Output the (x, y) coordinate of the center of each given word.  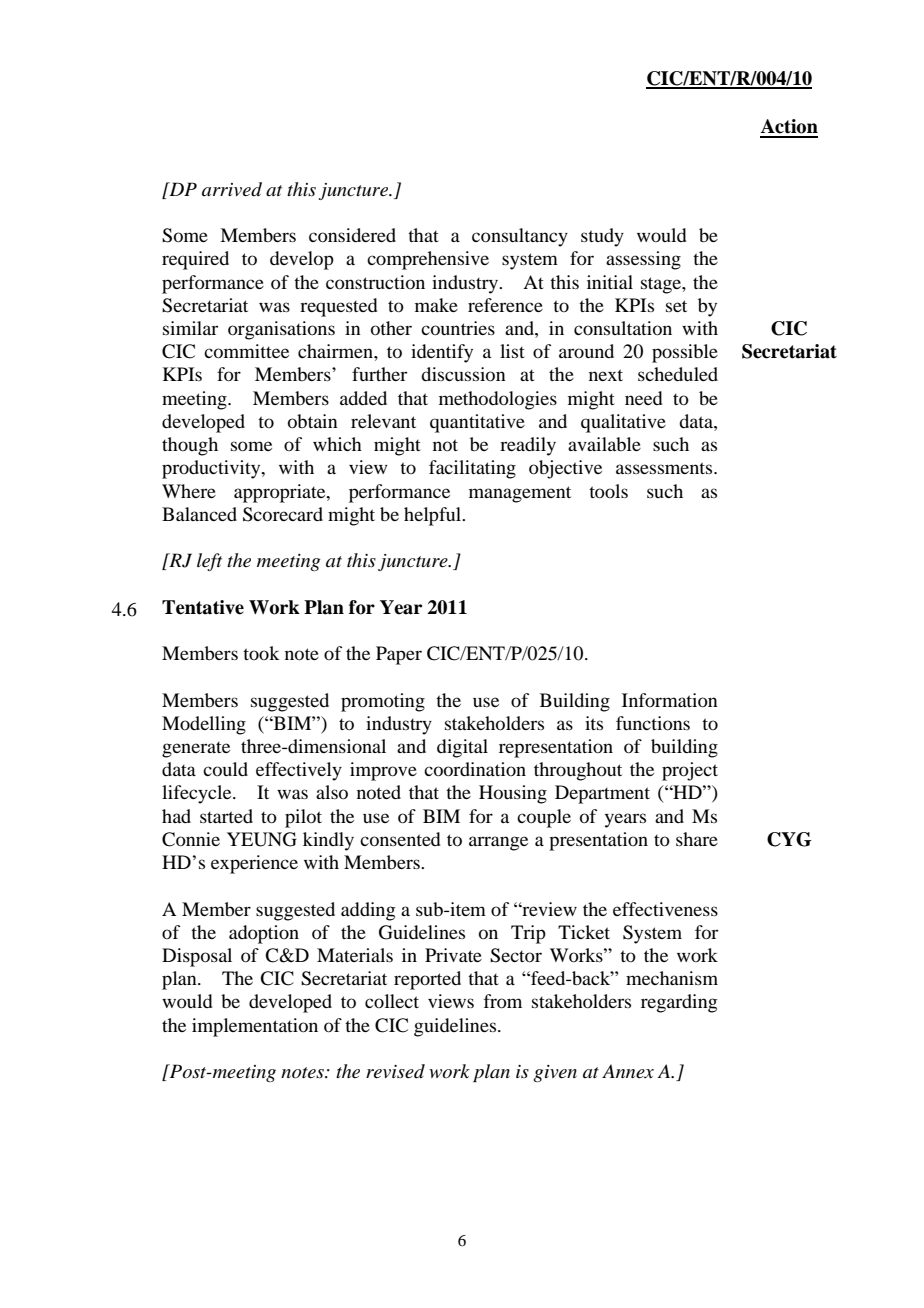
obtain (313, 421)
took (261, 653)
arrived (232, 189)
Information (670, 700)
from (503, 1001)
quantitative (477, 423)
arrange (498, 843)
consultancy (520, 237)
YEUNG (262, 839)
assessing (643, 260)
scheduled (678, 374)
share (697, 839)
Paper (399, 655)
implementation (255, 1027)
